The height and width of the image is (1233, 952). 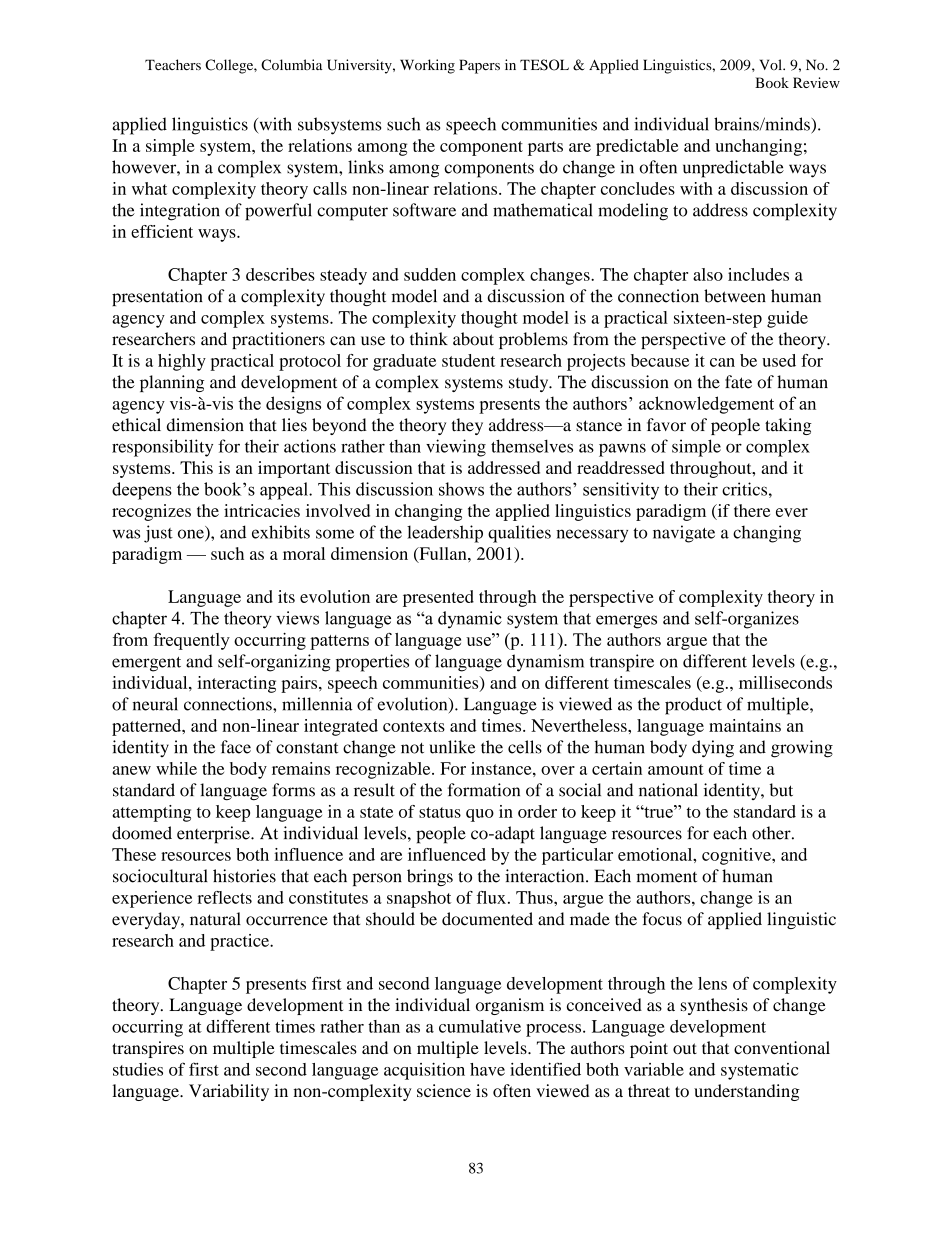 I want to click on navigate, so click(x=684, y=534).
